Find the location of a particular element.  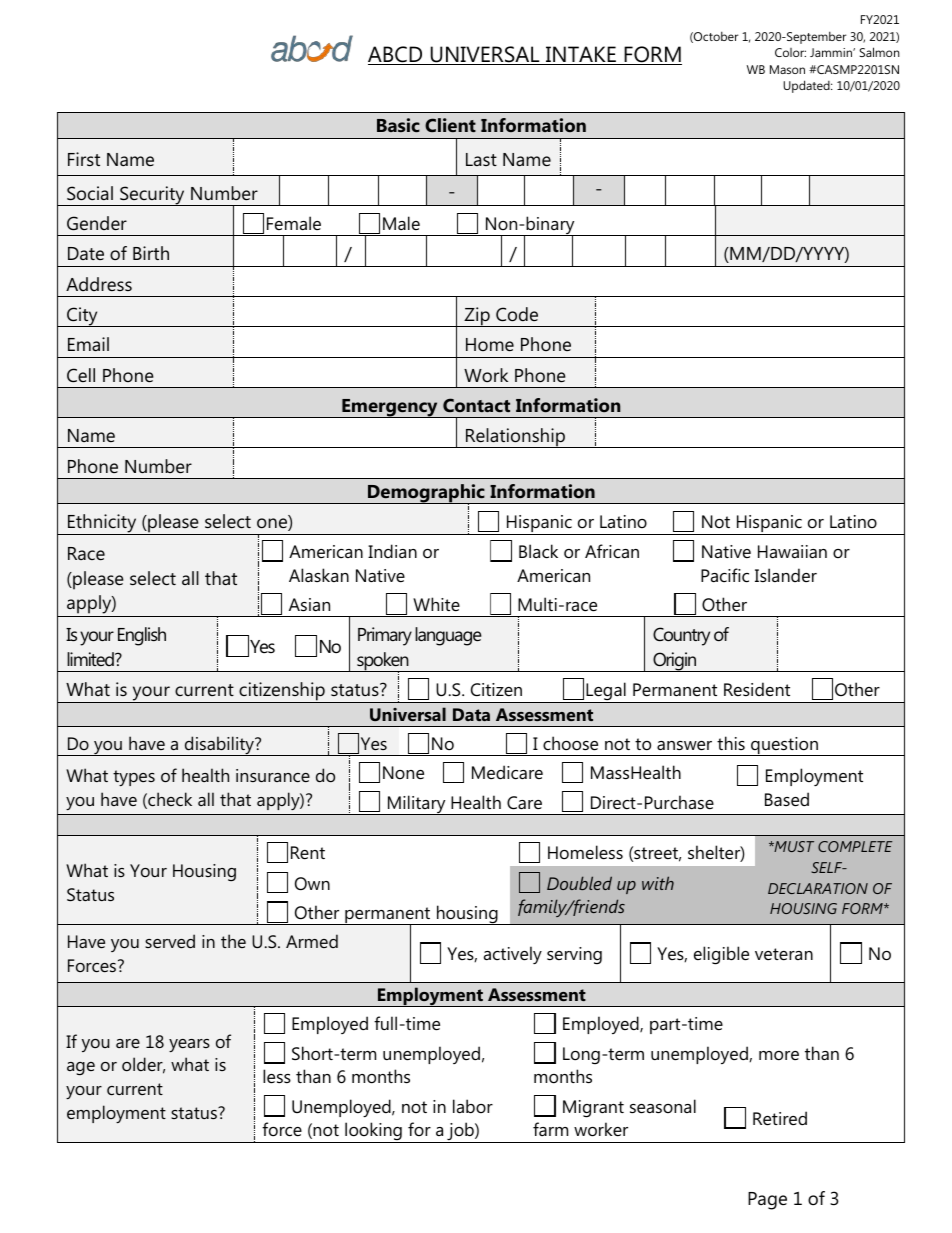

labor is located at coordinates (473, 1106).
